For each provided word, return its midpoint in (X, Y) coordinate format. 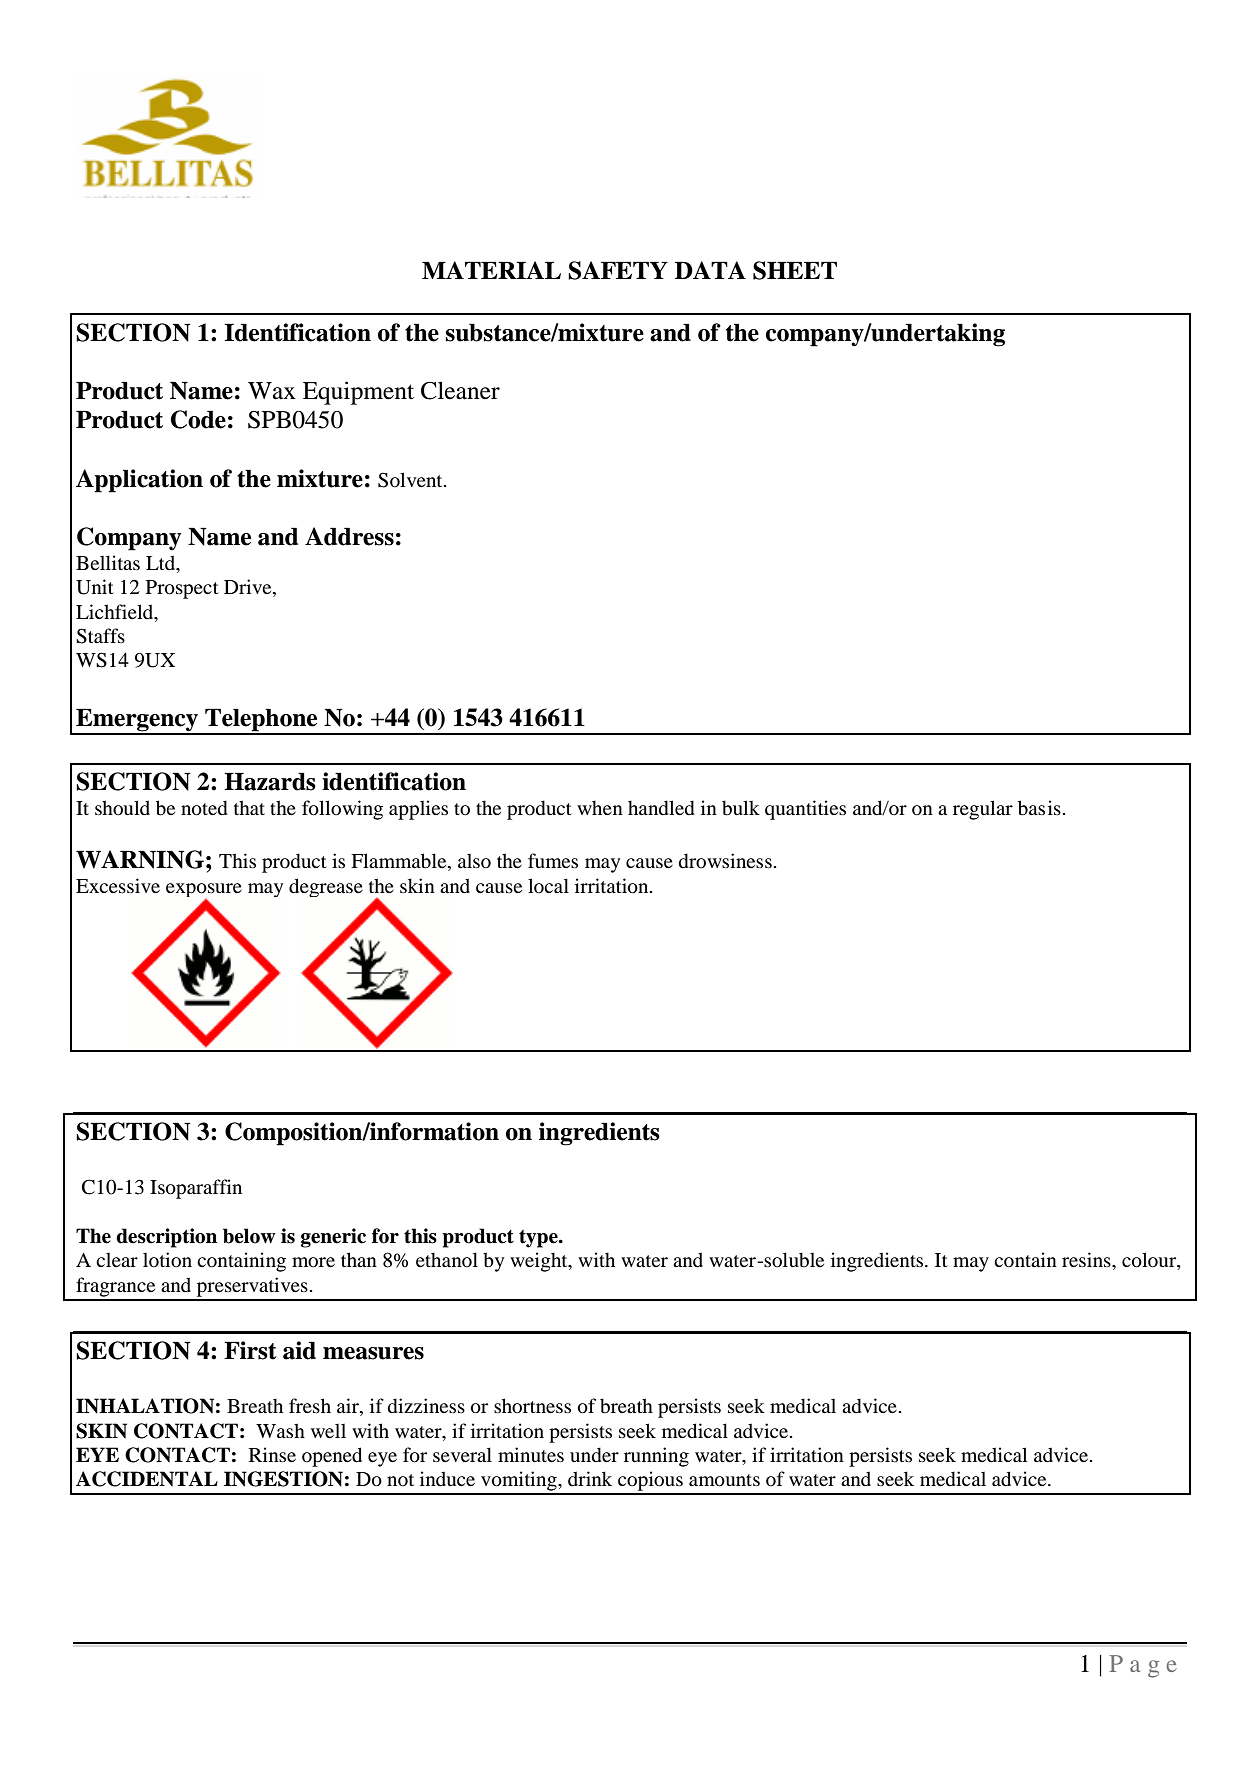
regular (983, 810)
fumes (553, 860)
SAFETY (618, 270)
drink (590, 1478)
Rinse (272, 1454)
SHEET (795, 270)
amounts (724, 1480)
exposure (204, 891)
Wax (272, 391)
